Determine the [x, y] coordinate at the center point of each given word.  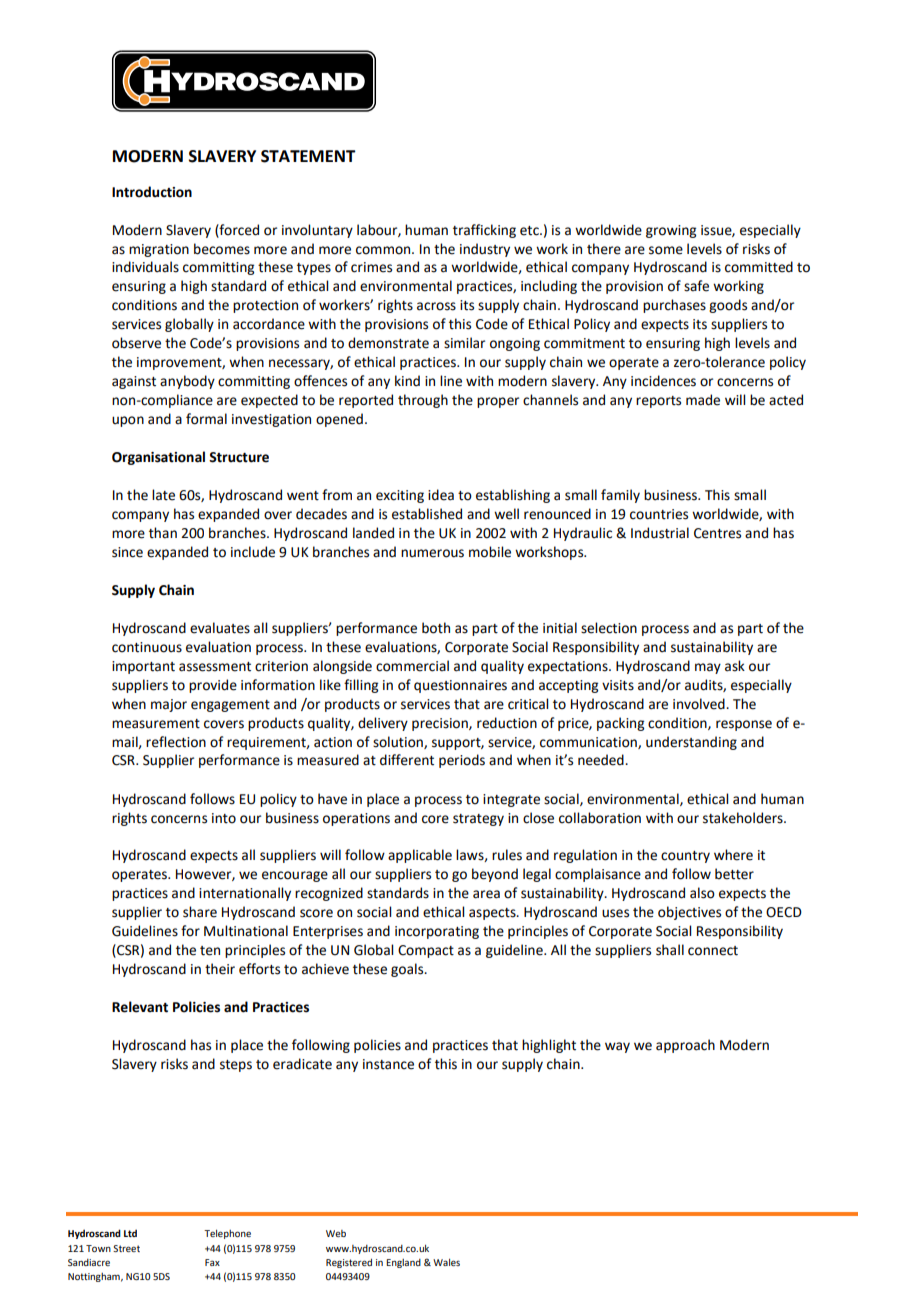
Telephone [227, 1234]
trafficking [484, 231]
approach [685, 1046]
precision [441, 724]
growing [671, 231]
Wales [446, 1262]
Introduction [152, 192]
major [169, 705]
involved [700, 704]
